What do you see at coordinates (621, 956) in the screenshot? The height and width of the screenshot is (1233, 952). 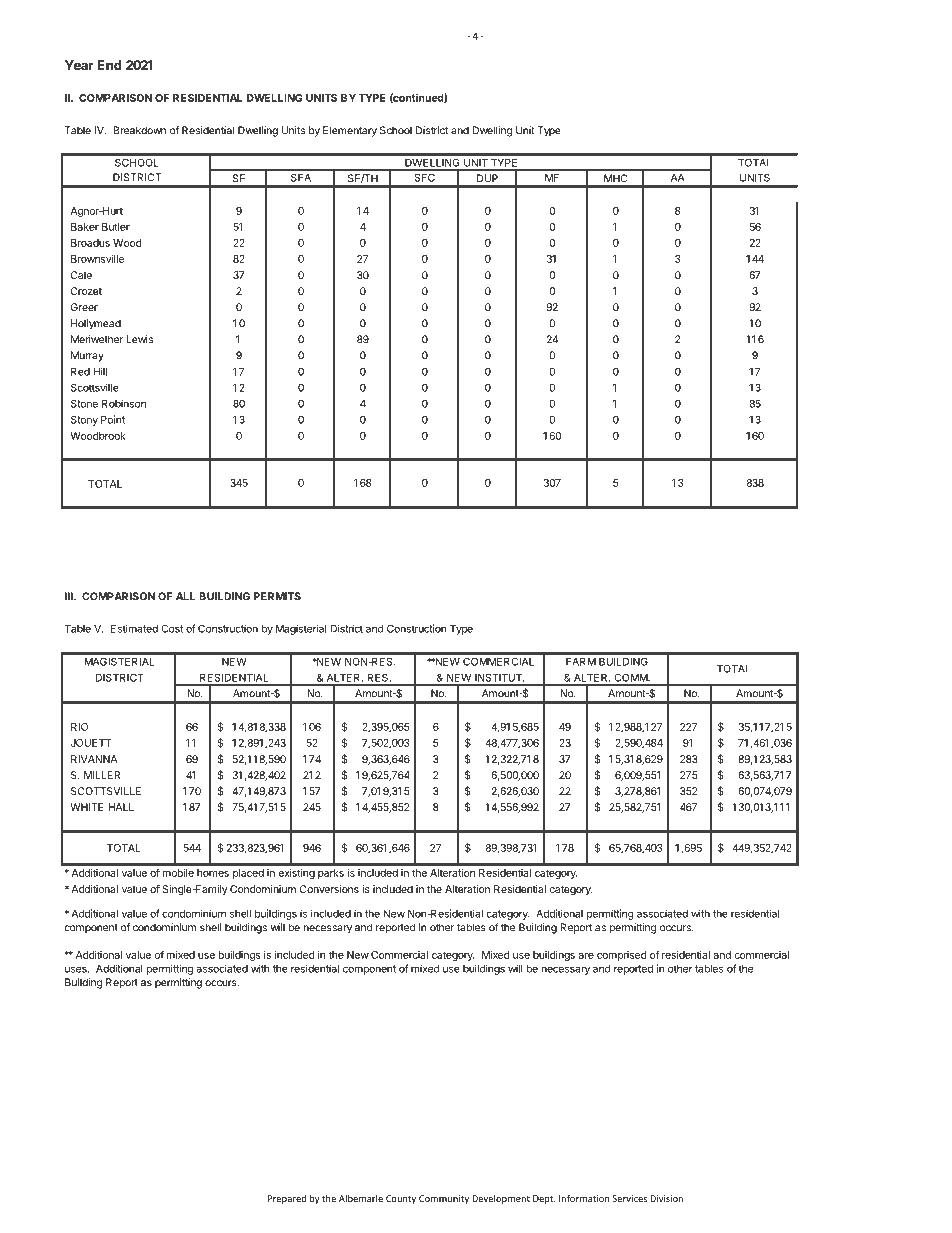 I see `comprised` at bounding box center [621, 956].
